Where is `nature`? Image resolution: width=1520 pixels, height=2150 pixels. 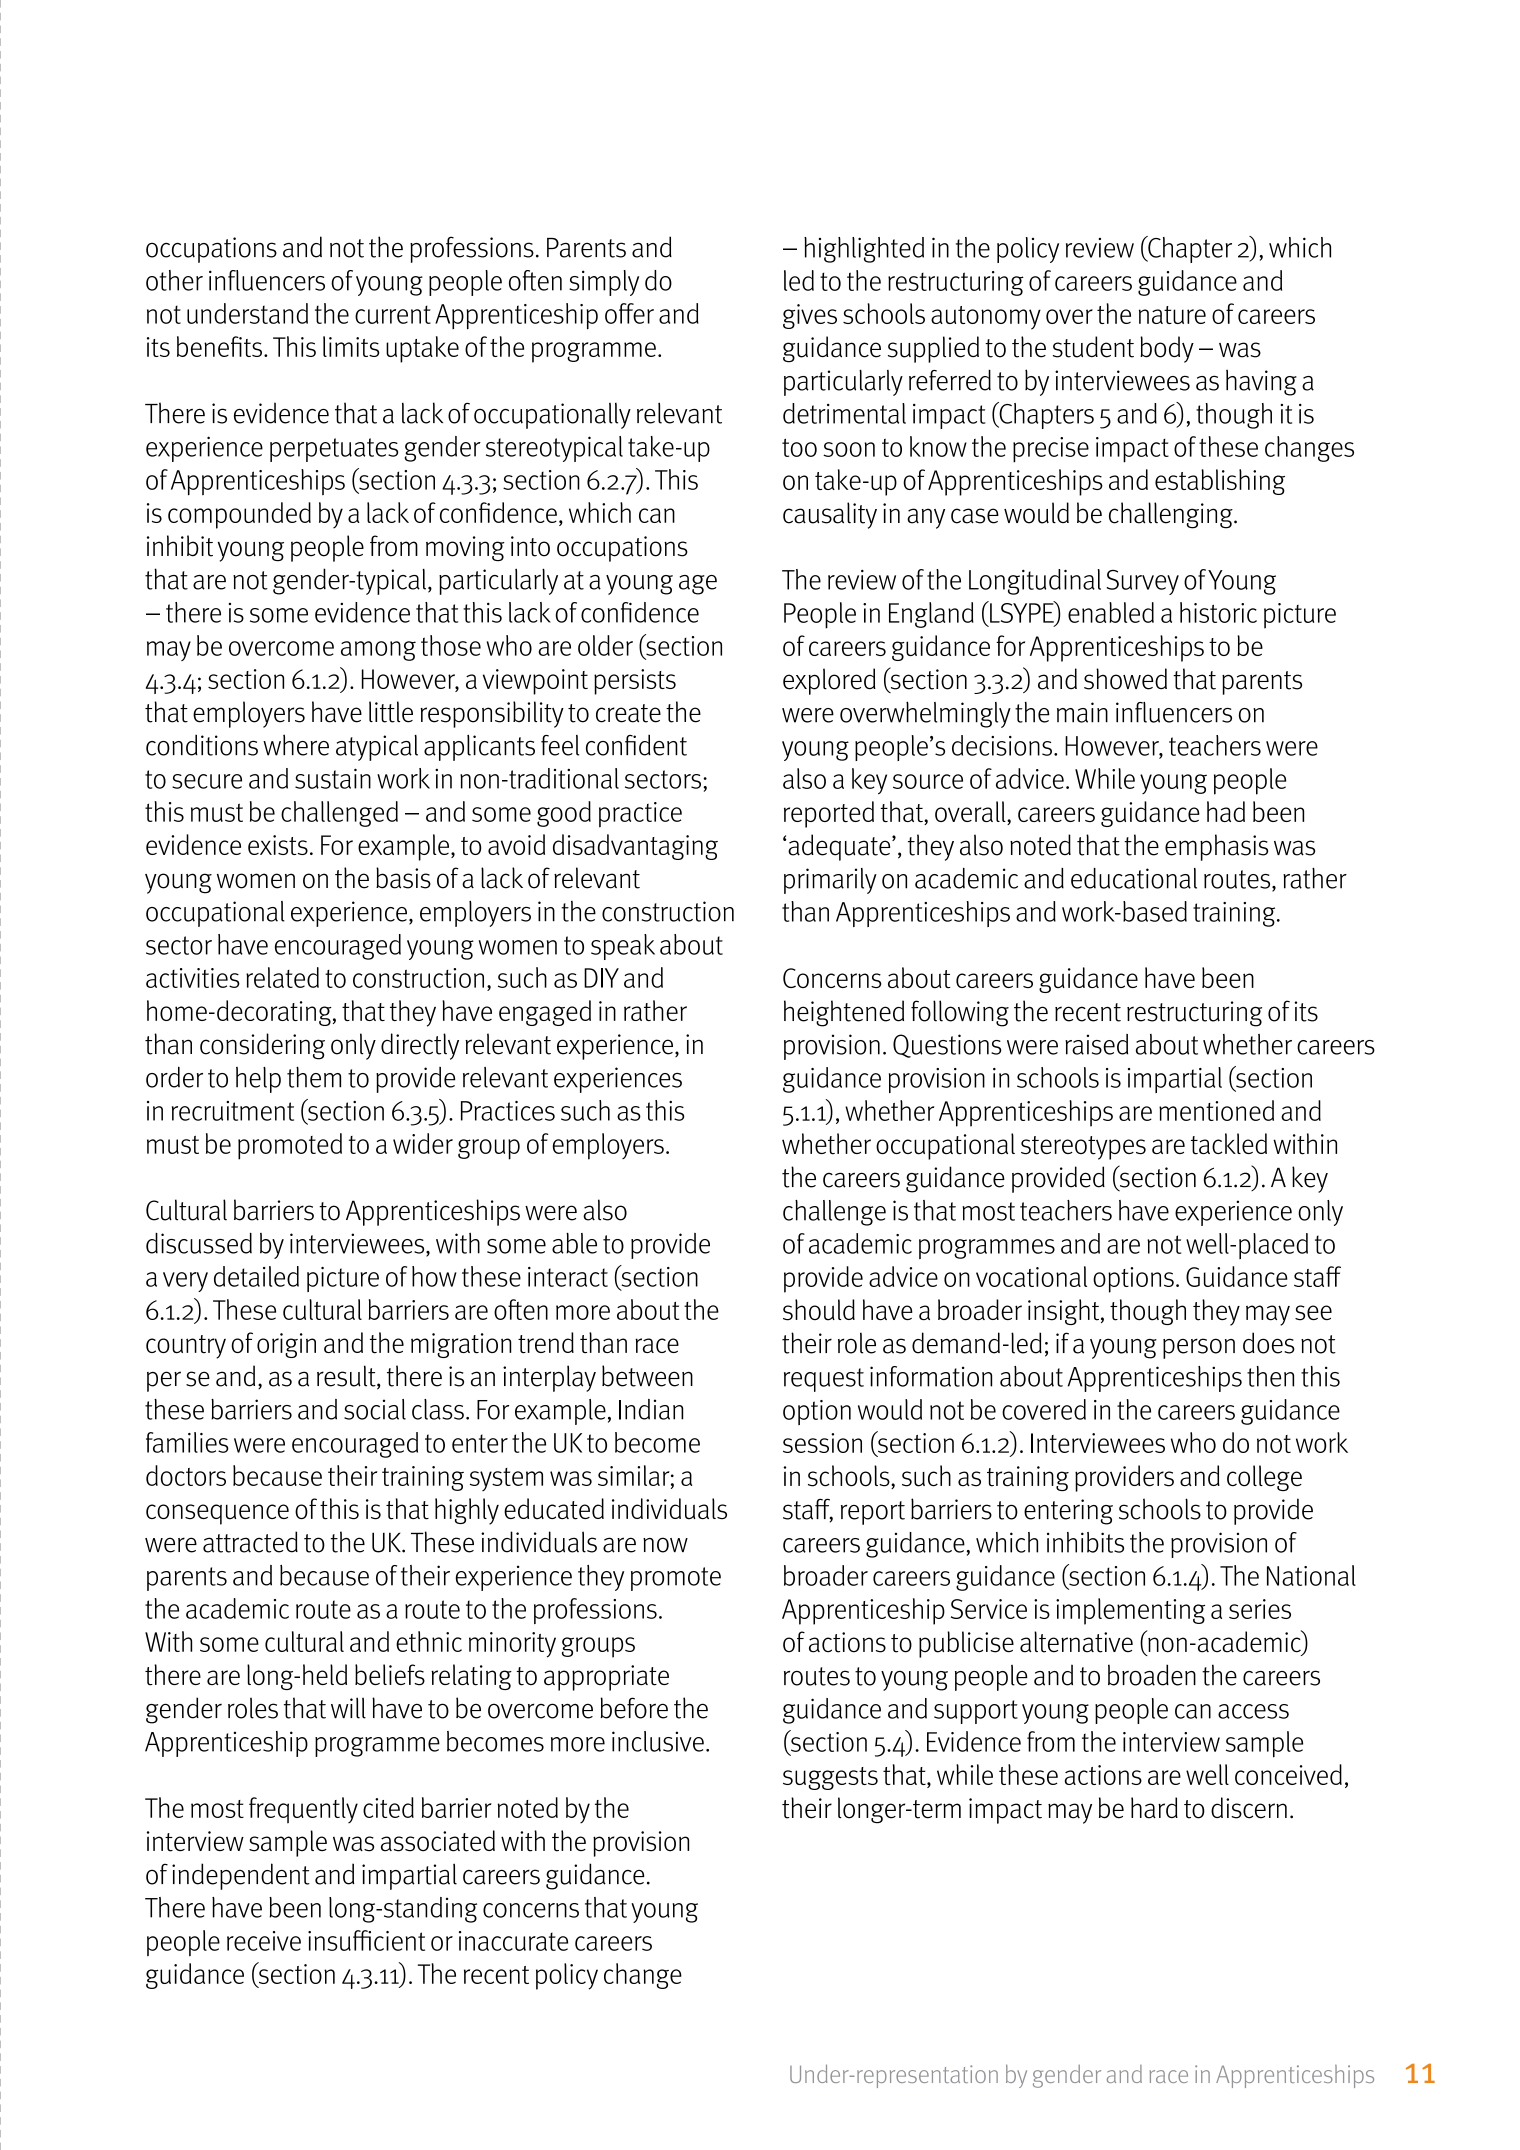 nature is located at coordinates (1172, 315).
